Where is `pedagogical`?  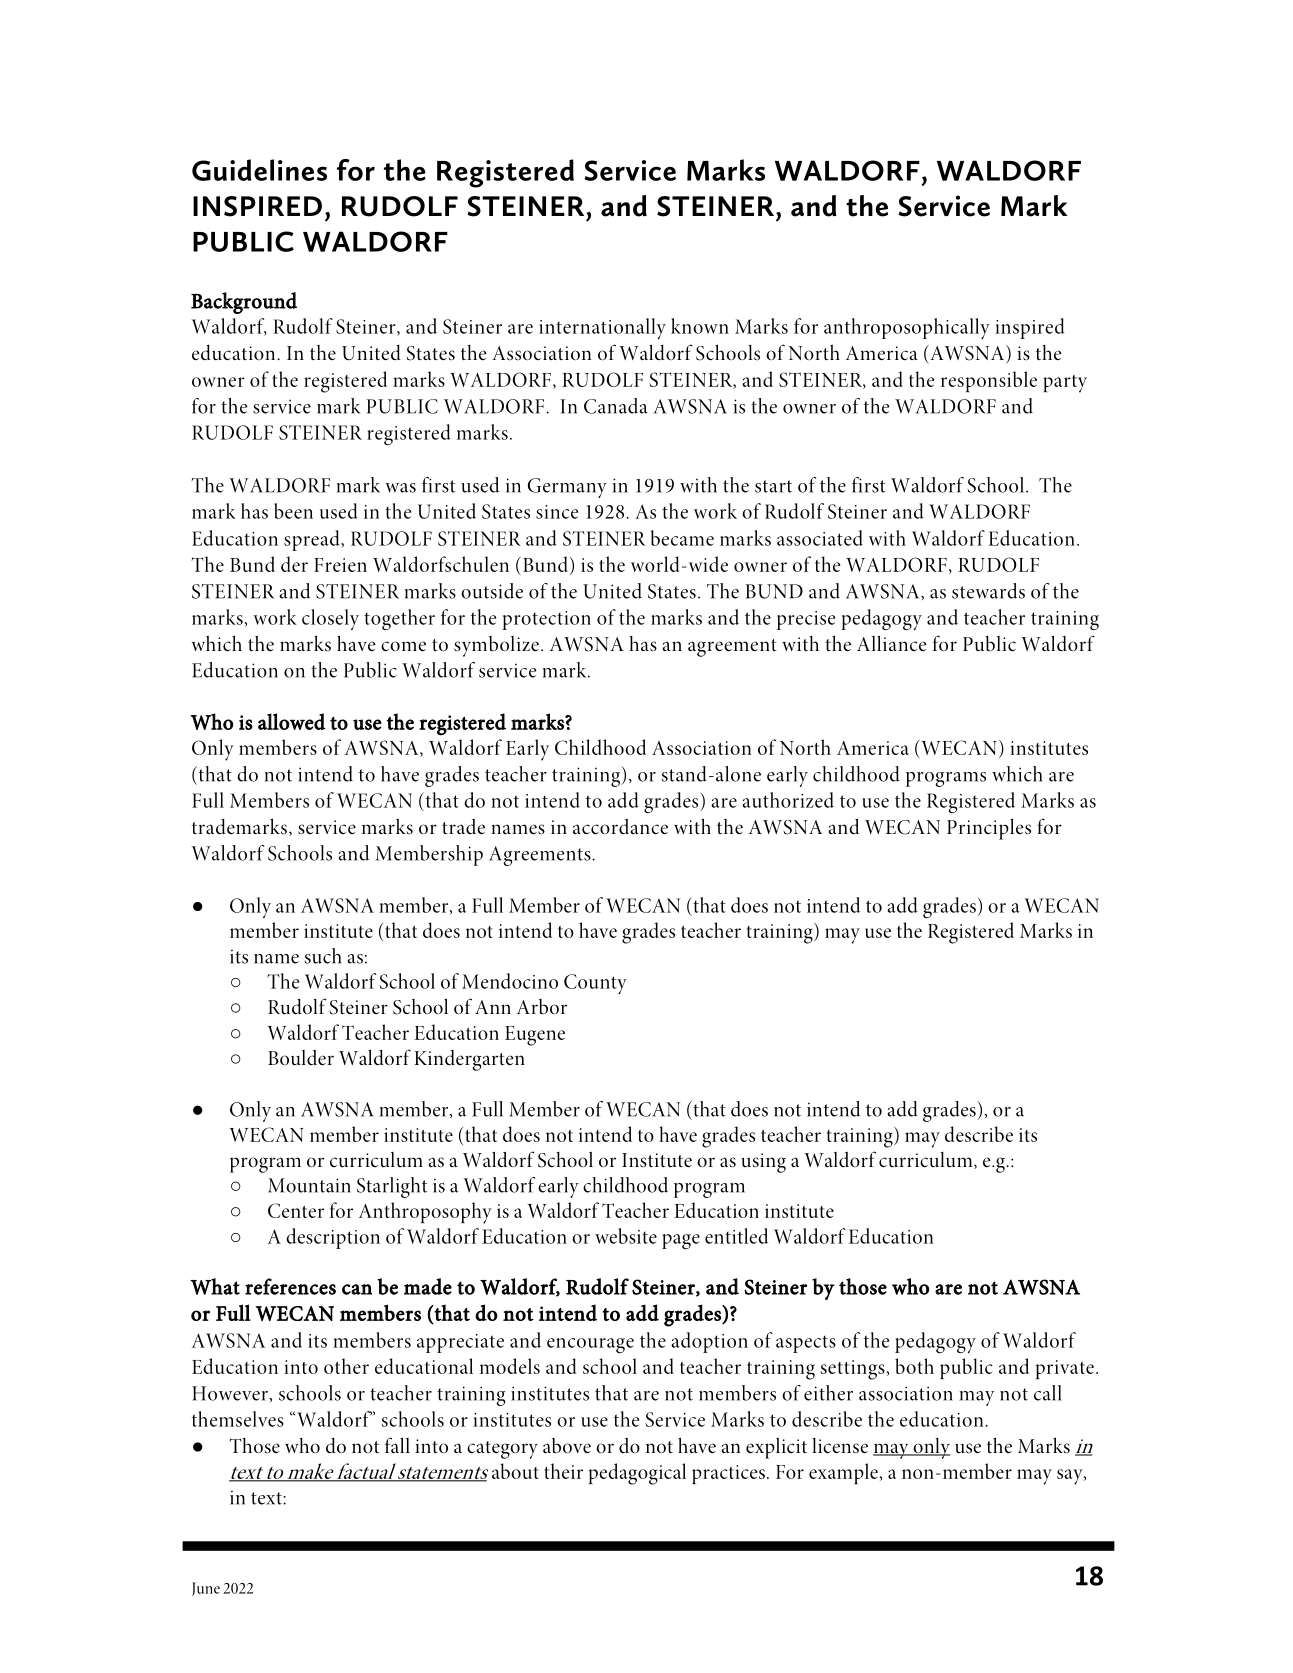 pedagogical is located at coordinates (637, 1474).
